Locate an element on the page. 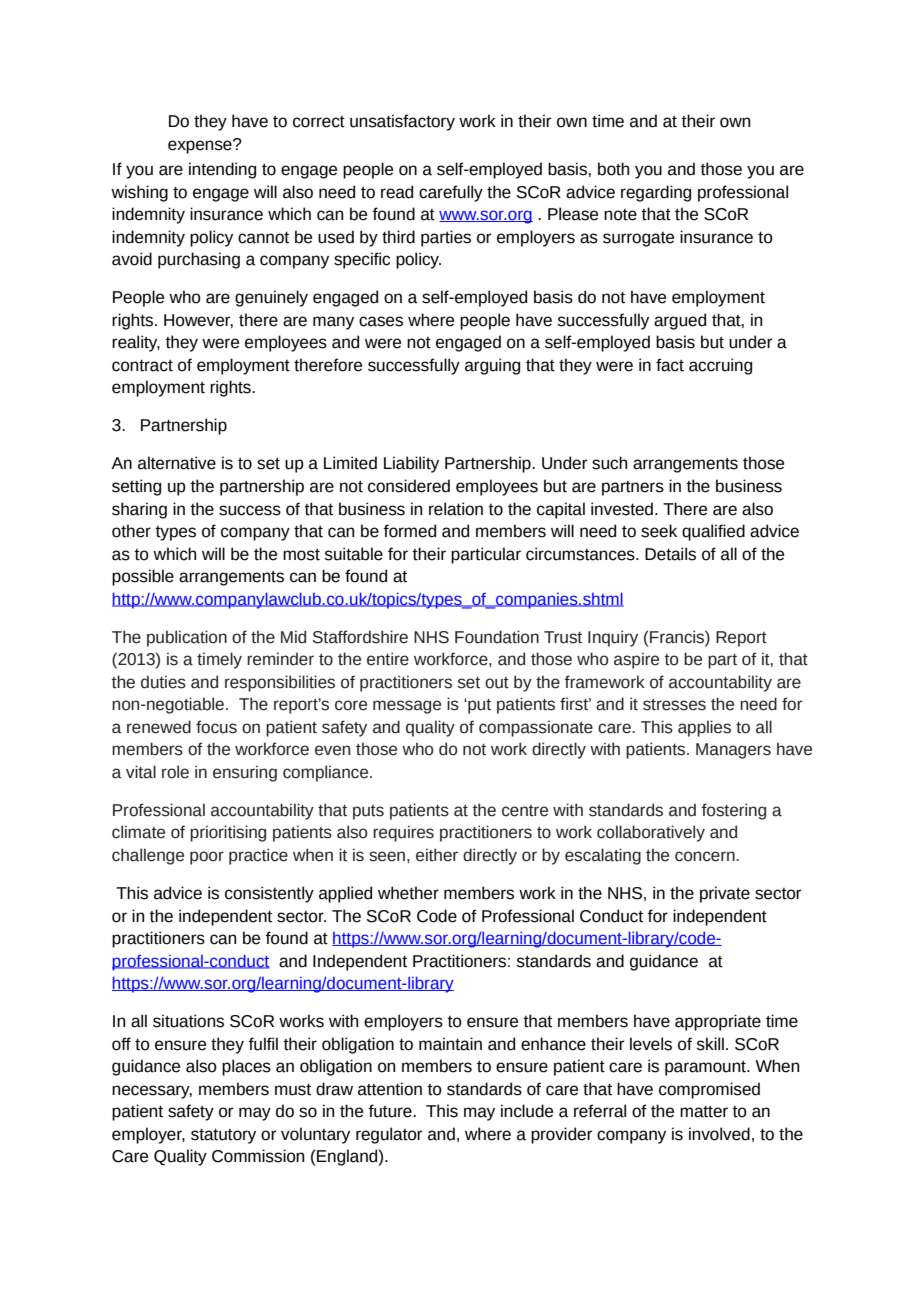  regulator is located at coordinates (389, 1135).
